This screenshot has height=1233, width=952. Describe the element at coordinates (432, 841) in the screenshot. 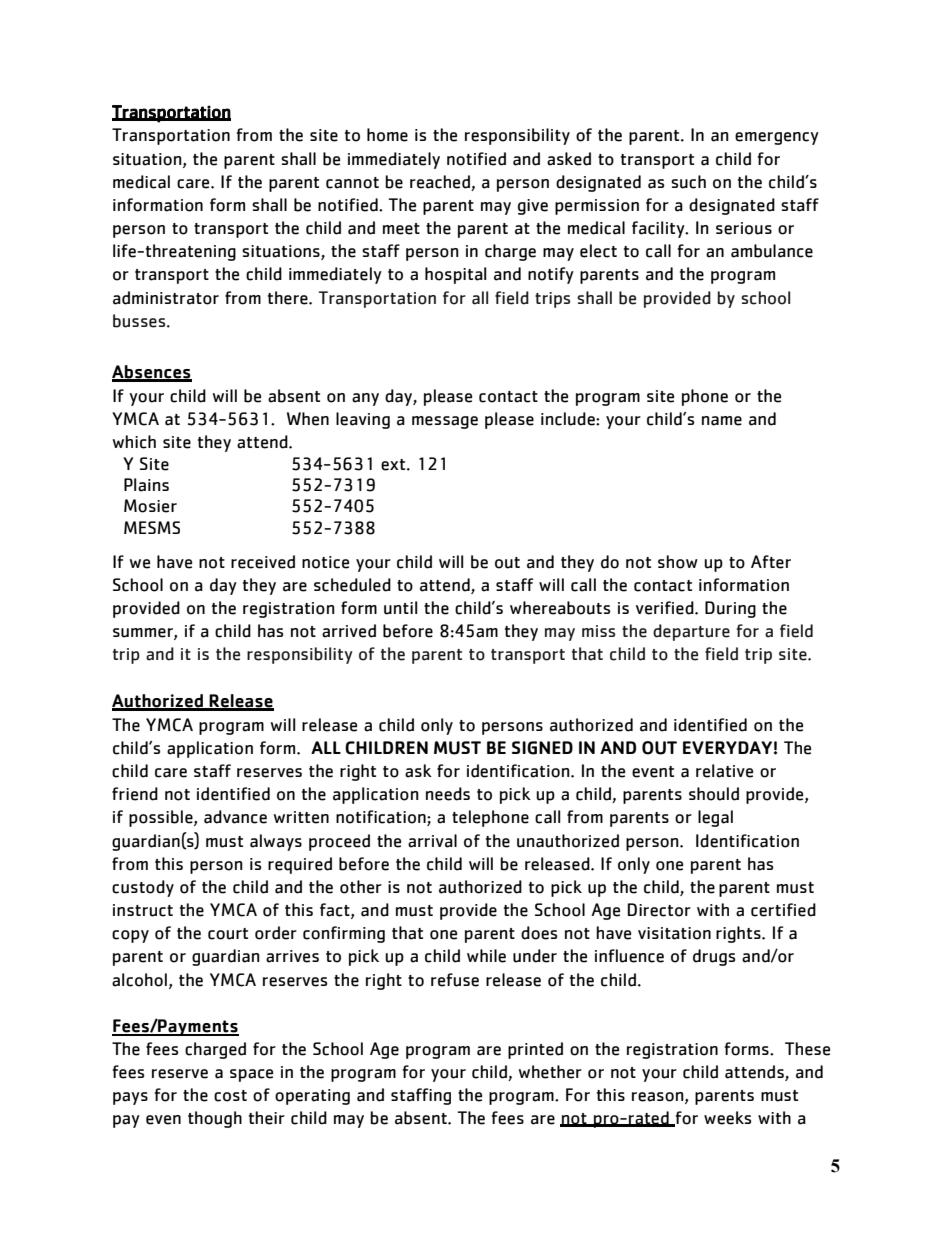

I see `arrival` at that location.
